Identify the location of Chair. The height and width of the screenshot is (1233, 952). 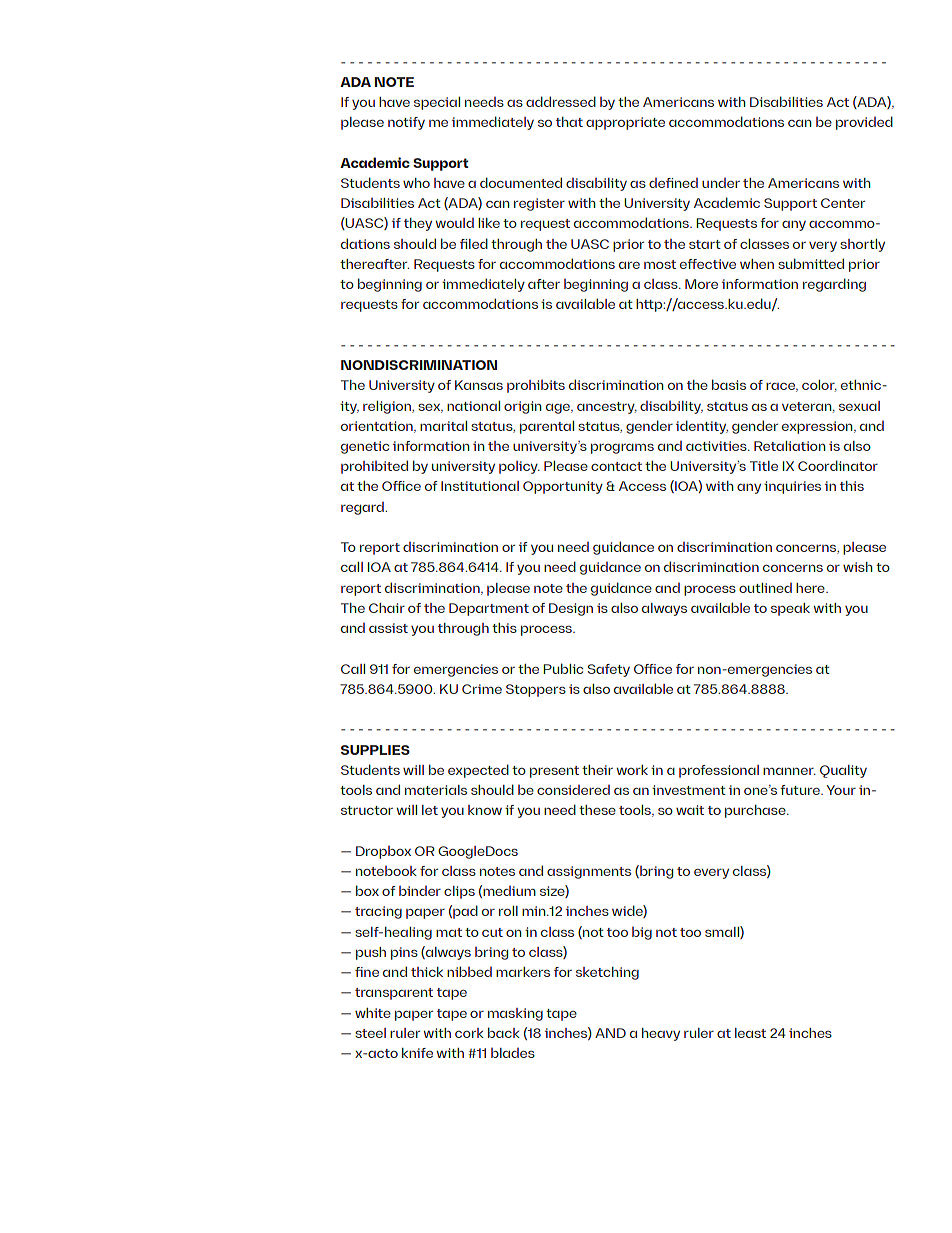
(387, 608).
